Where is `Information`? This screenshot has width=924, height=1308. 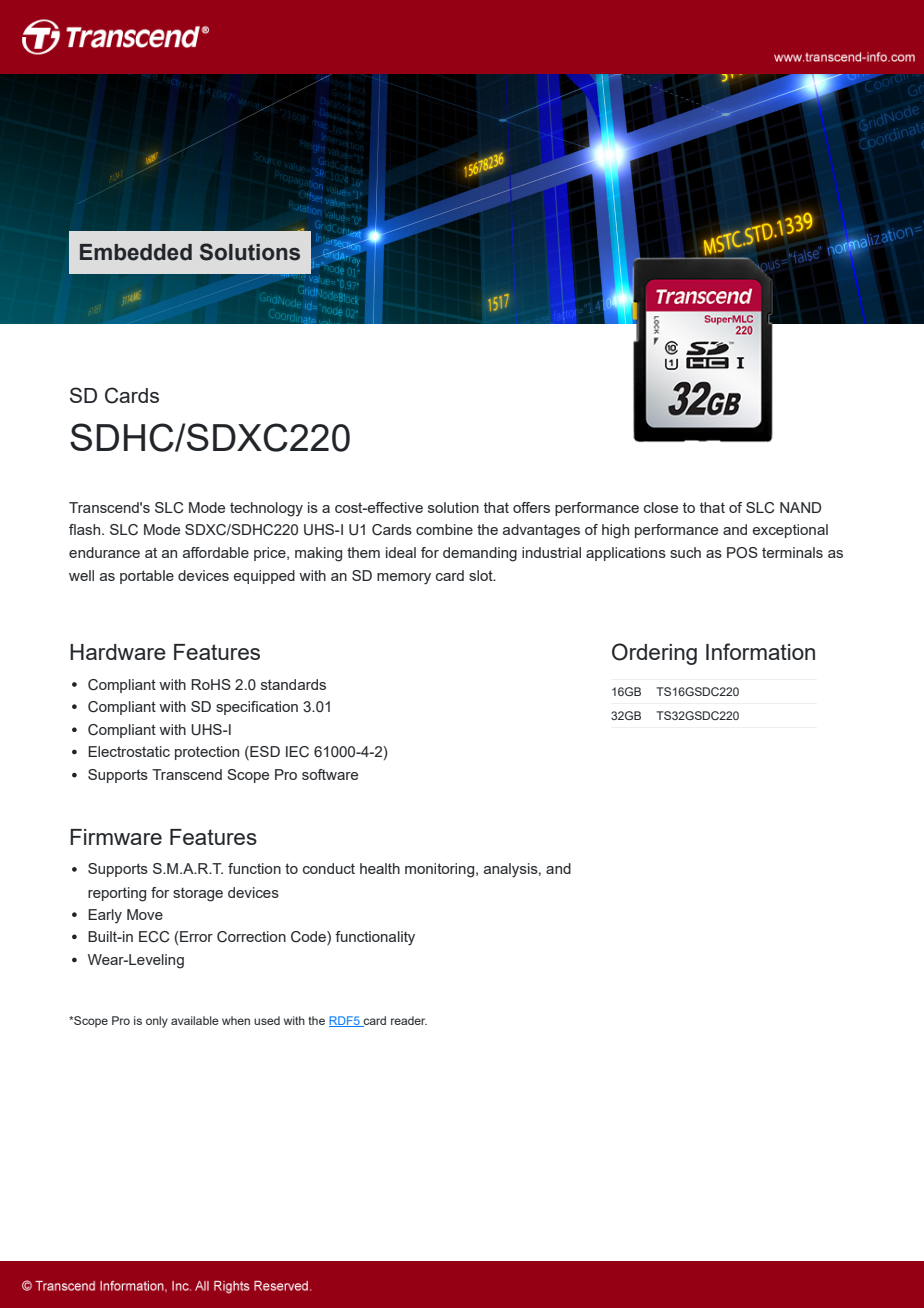 Information is located at coordinates (760, 651).
